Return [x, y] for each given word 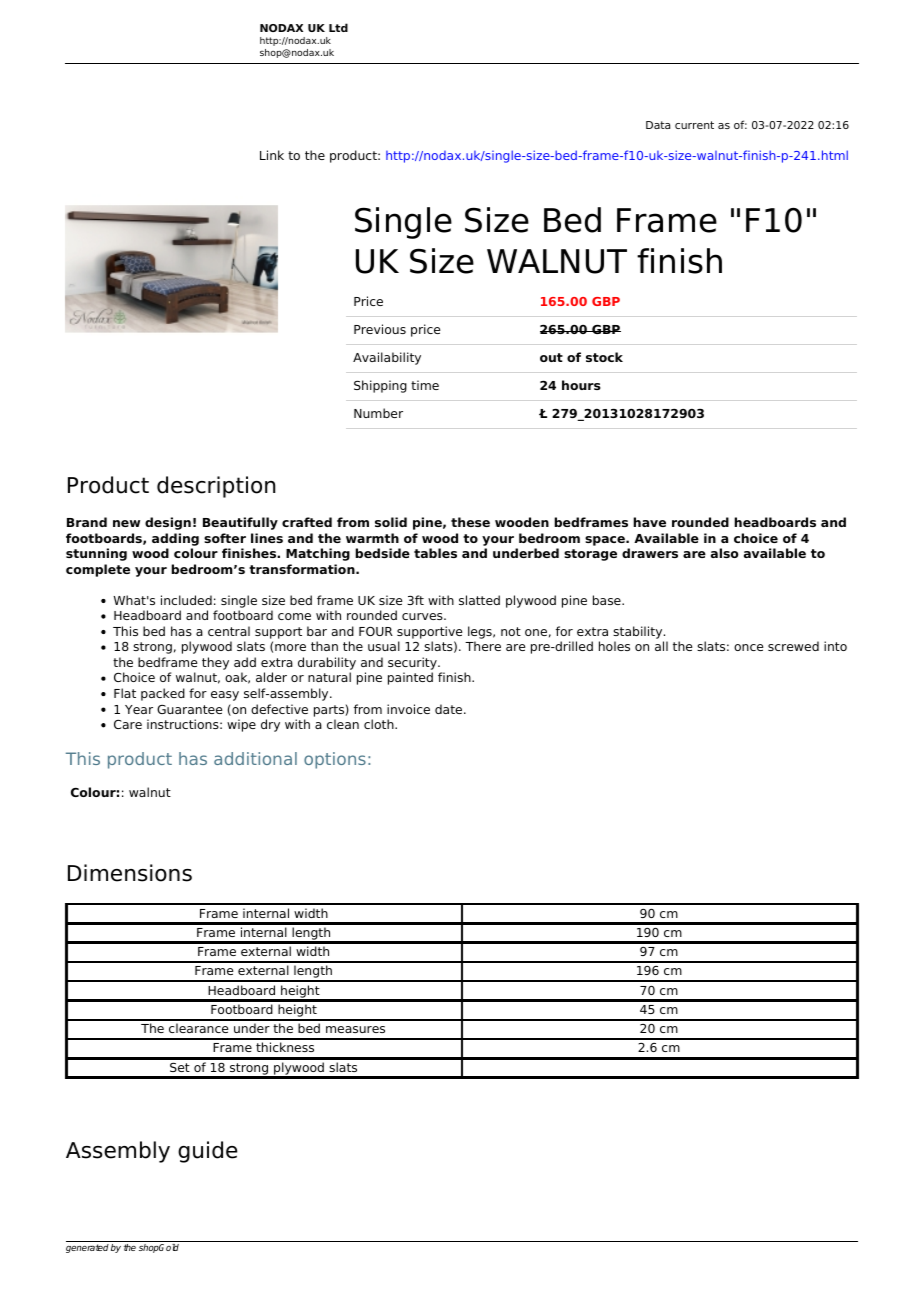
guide [207, 1152]
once [749, 647]
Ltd [338, 27]
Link [272, 155]
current [694, 125]
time [425, 385]
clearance [199, 1028]
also [725, 553]
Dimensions [130, 873]
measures [355, 1029]
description [216, 487]
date [450, 709]
